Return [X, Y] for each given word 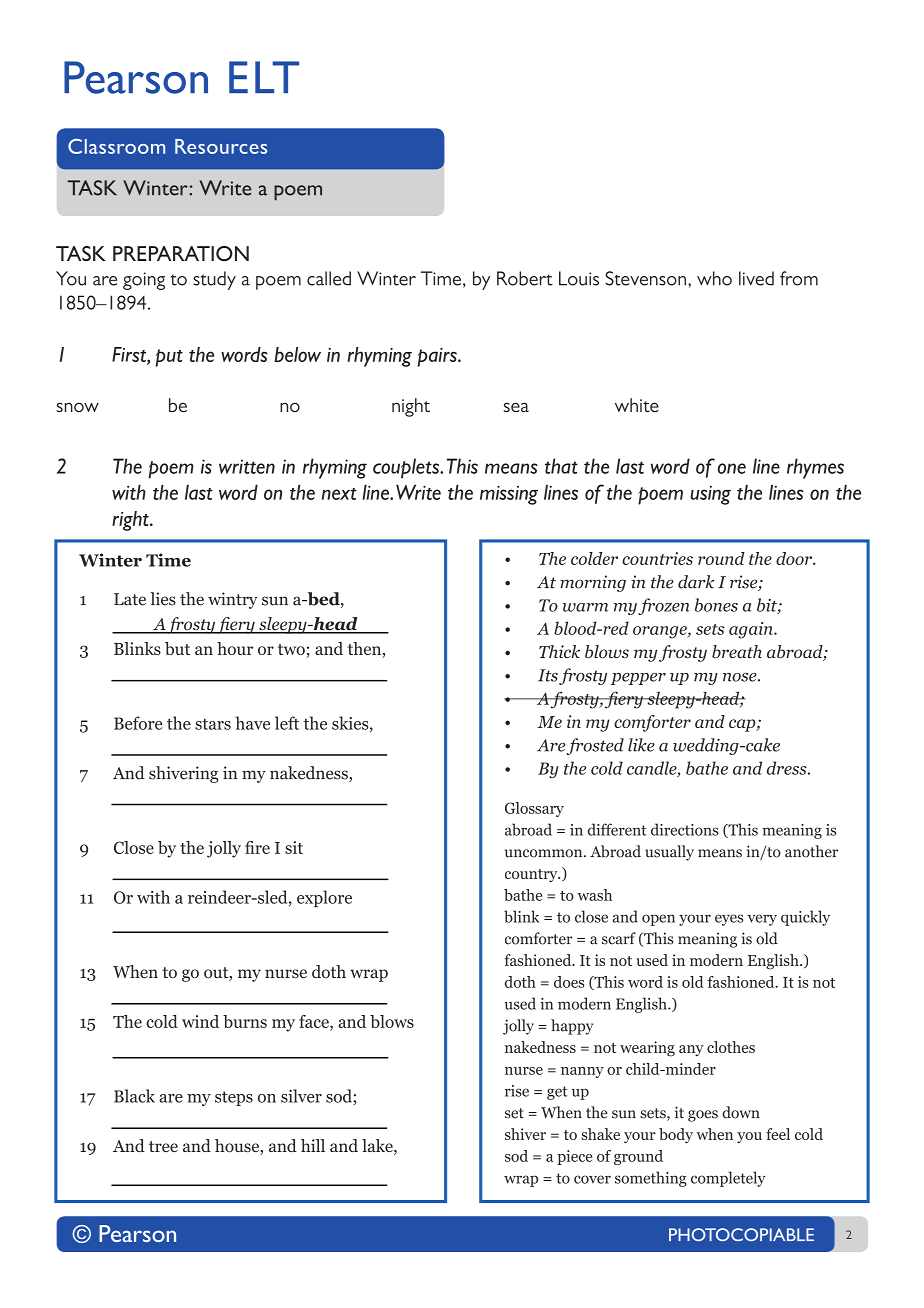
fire [257, 847]
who [714, 278]
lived [756, 278]
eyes [729, 920]
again [752, 630]
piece [574, 1157]
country [532, 875]
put [169, 358]
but [177, 648]
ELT [264, 77]
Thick [559, 651]
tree [163, 1146]
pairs [438, 357]
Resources [221, 146]
